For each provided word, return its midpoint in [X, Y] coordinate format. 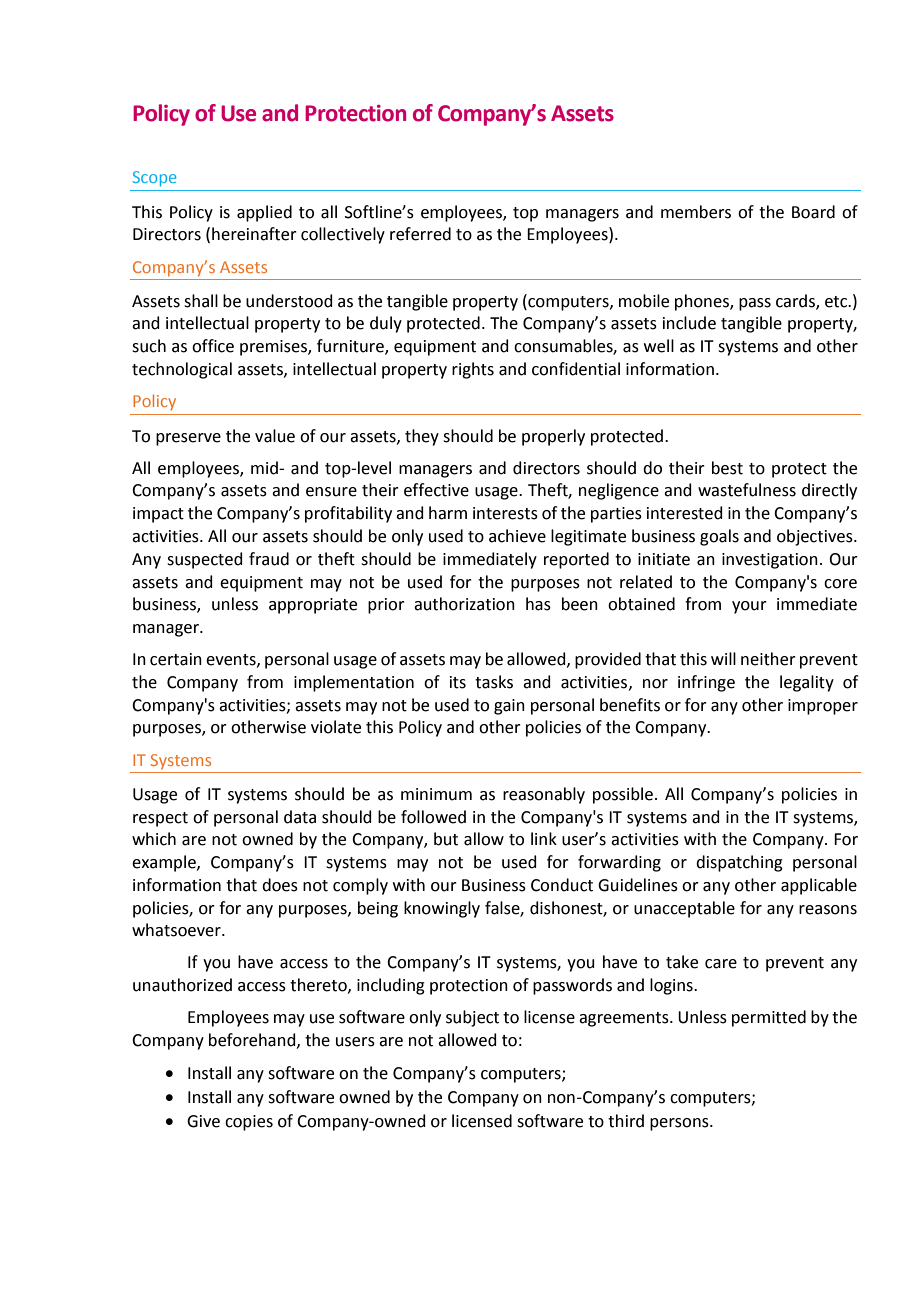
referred [420, 234]
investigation [770, 561]
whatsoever [177, 930]
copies [249, 1123]
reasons [828, 910]
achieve [517, 536]
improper [823, 707]
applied [264, 213]
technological [182, 370]
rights [473, 370]
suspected [205, 560]
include [689, 323]
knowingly [442, 909]
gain [509, 707]
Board [813, 212]
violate [336, 727]
